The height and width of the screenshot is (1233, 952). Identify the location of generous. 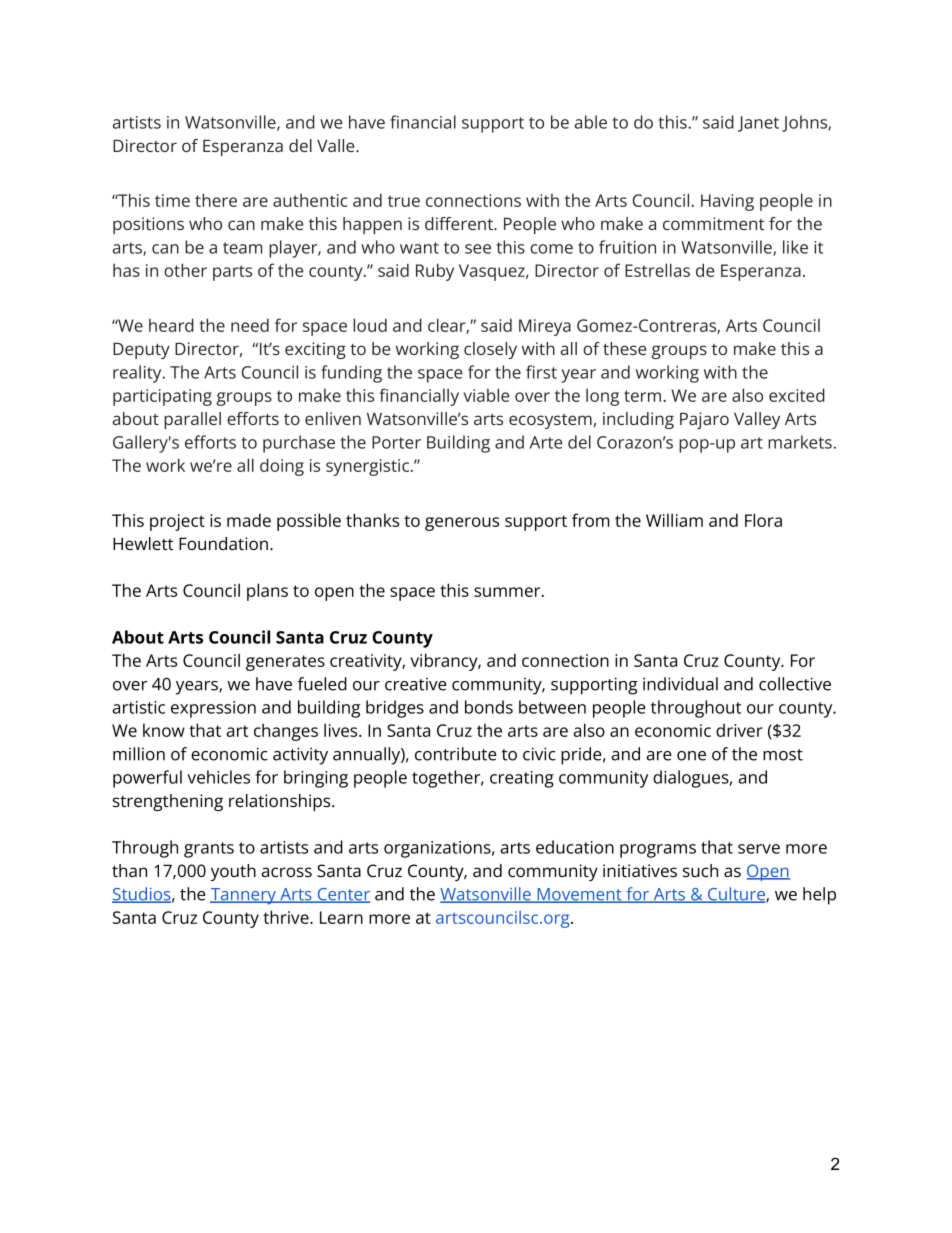
(462, 524).
